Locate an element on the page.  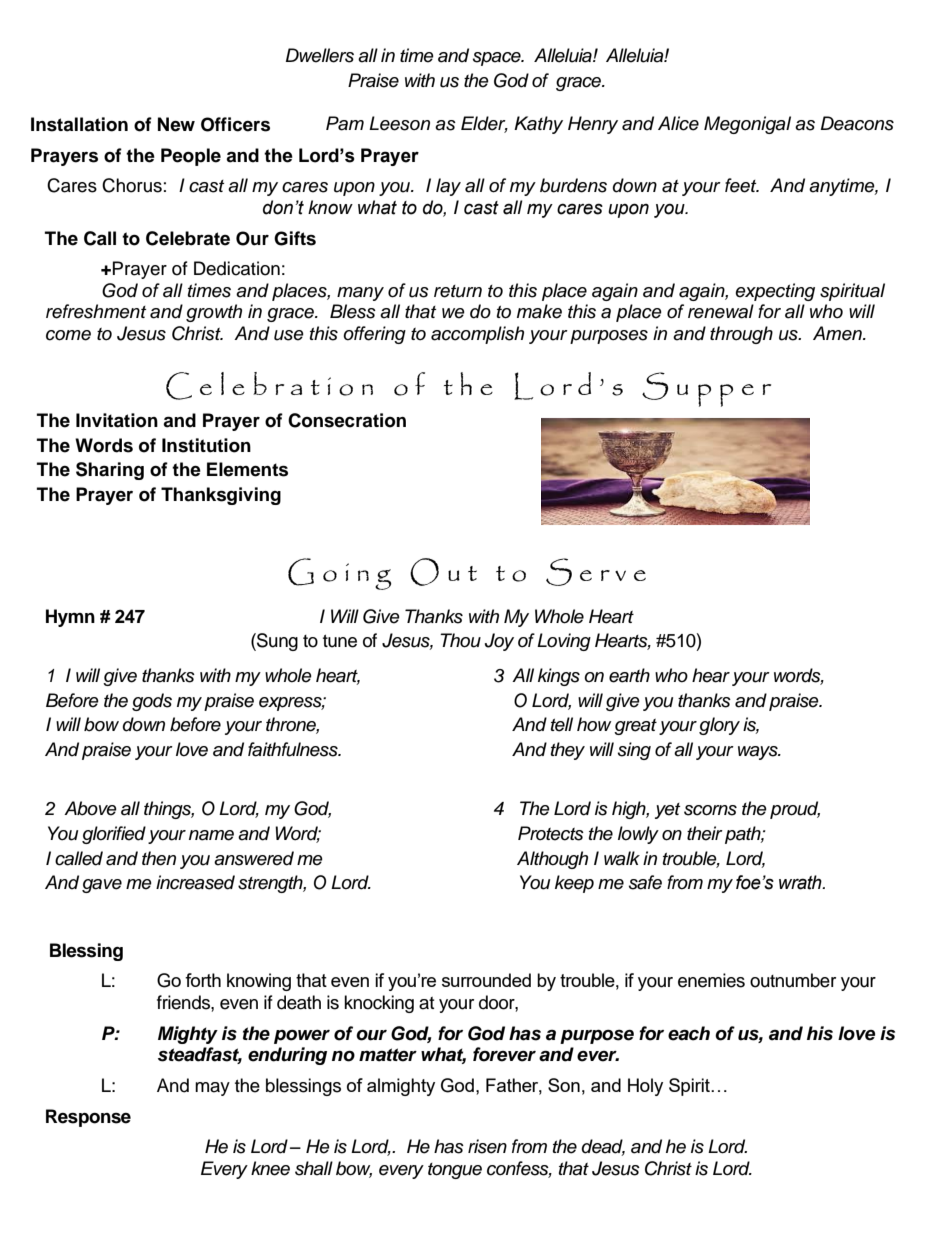
proud is located at coordinates (795, 810).
